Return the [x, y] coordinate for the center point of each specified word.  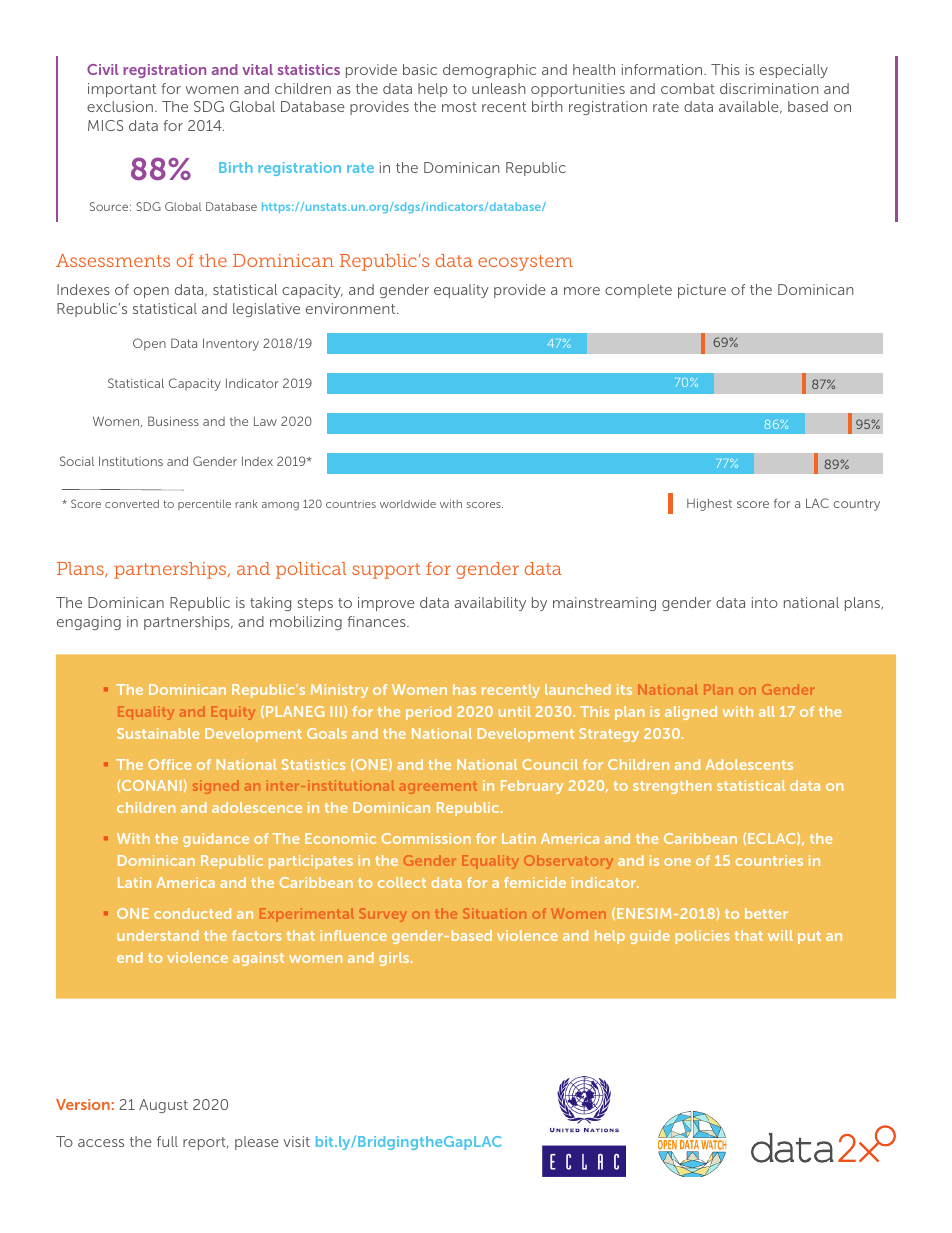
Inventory [231, 344]
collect [402, 882]
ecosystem [525, 263]
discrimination [769, 88]
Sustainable [158, 733]
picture [702, 291]
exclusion [120, 106]
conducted [192, 913]
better [766, 913]
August [163, 1106]
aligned [691, 713]
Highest [709, 504]
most [459, 107]
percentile [204, 505]
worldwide [408, 504]
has [464, 689]
